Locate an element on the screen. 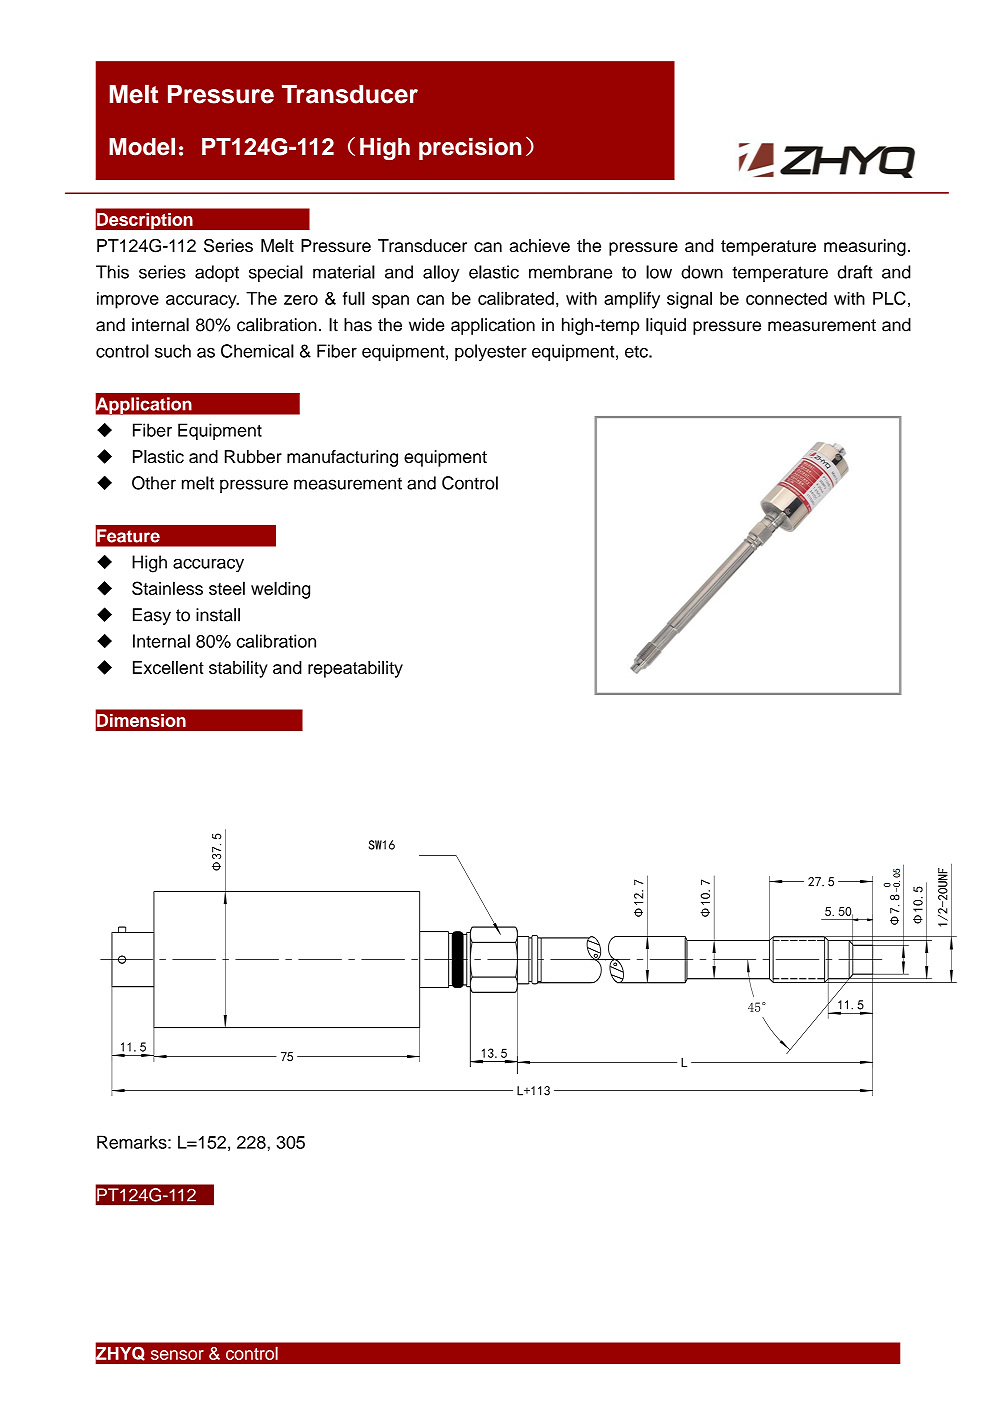 This screenshot has height=1423, width=1007. welding is located at coordinates (280, 590).
